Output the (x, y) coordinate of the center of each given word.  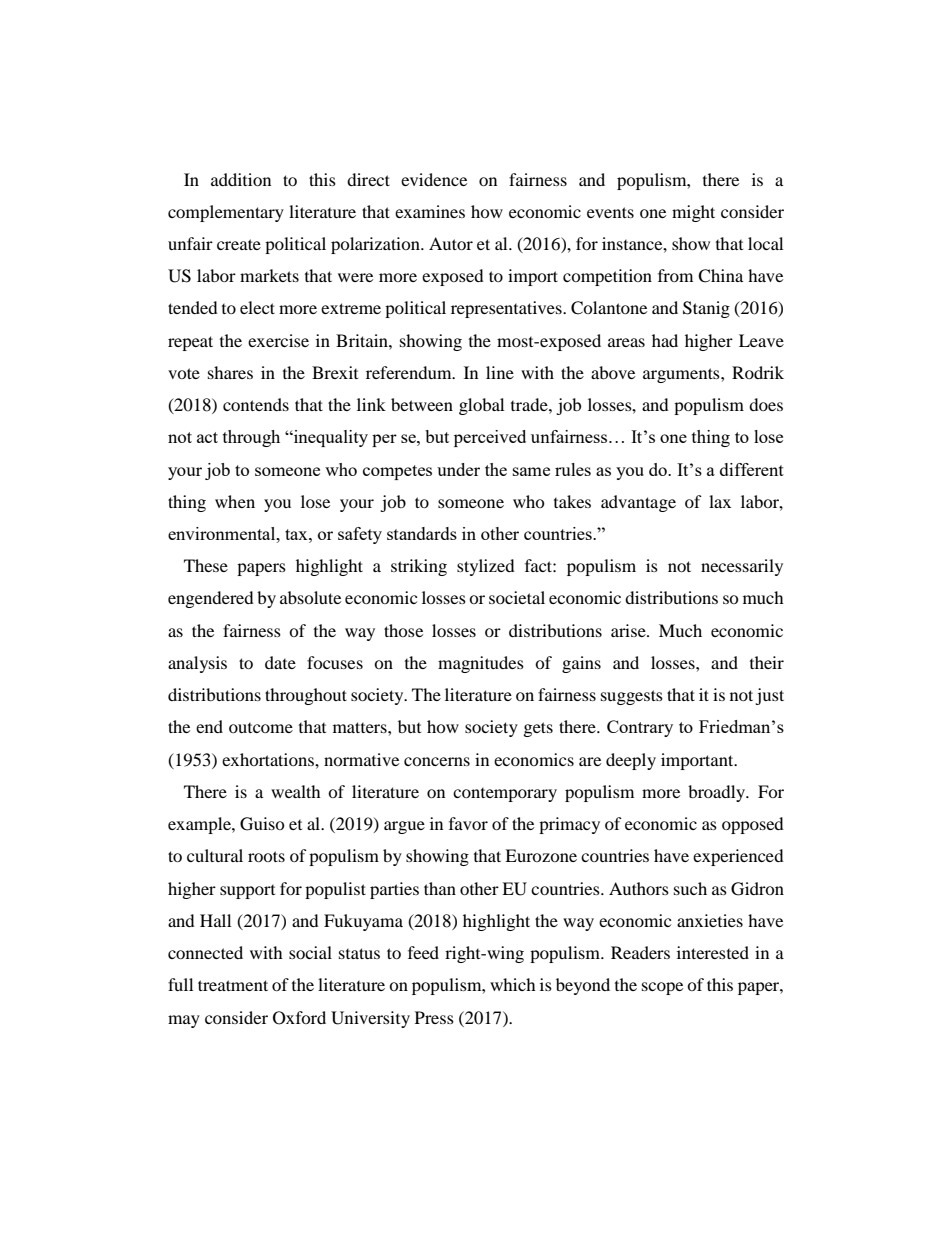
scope (662, 988)
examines (430, 211)
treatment (233, 985)
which (513, 984)
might (693, 213)
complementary (226, 213)
